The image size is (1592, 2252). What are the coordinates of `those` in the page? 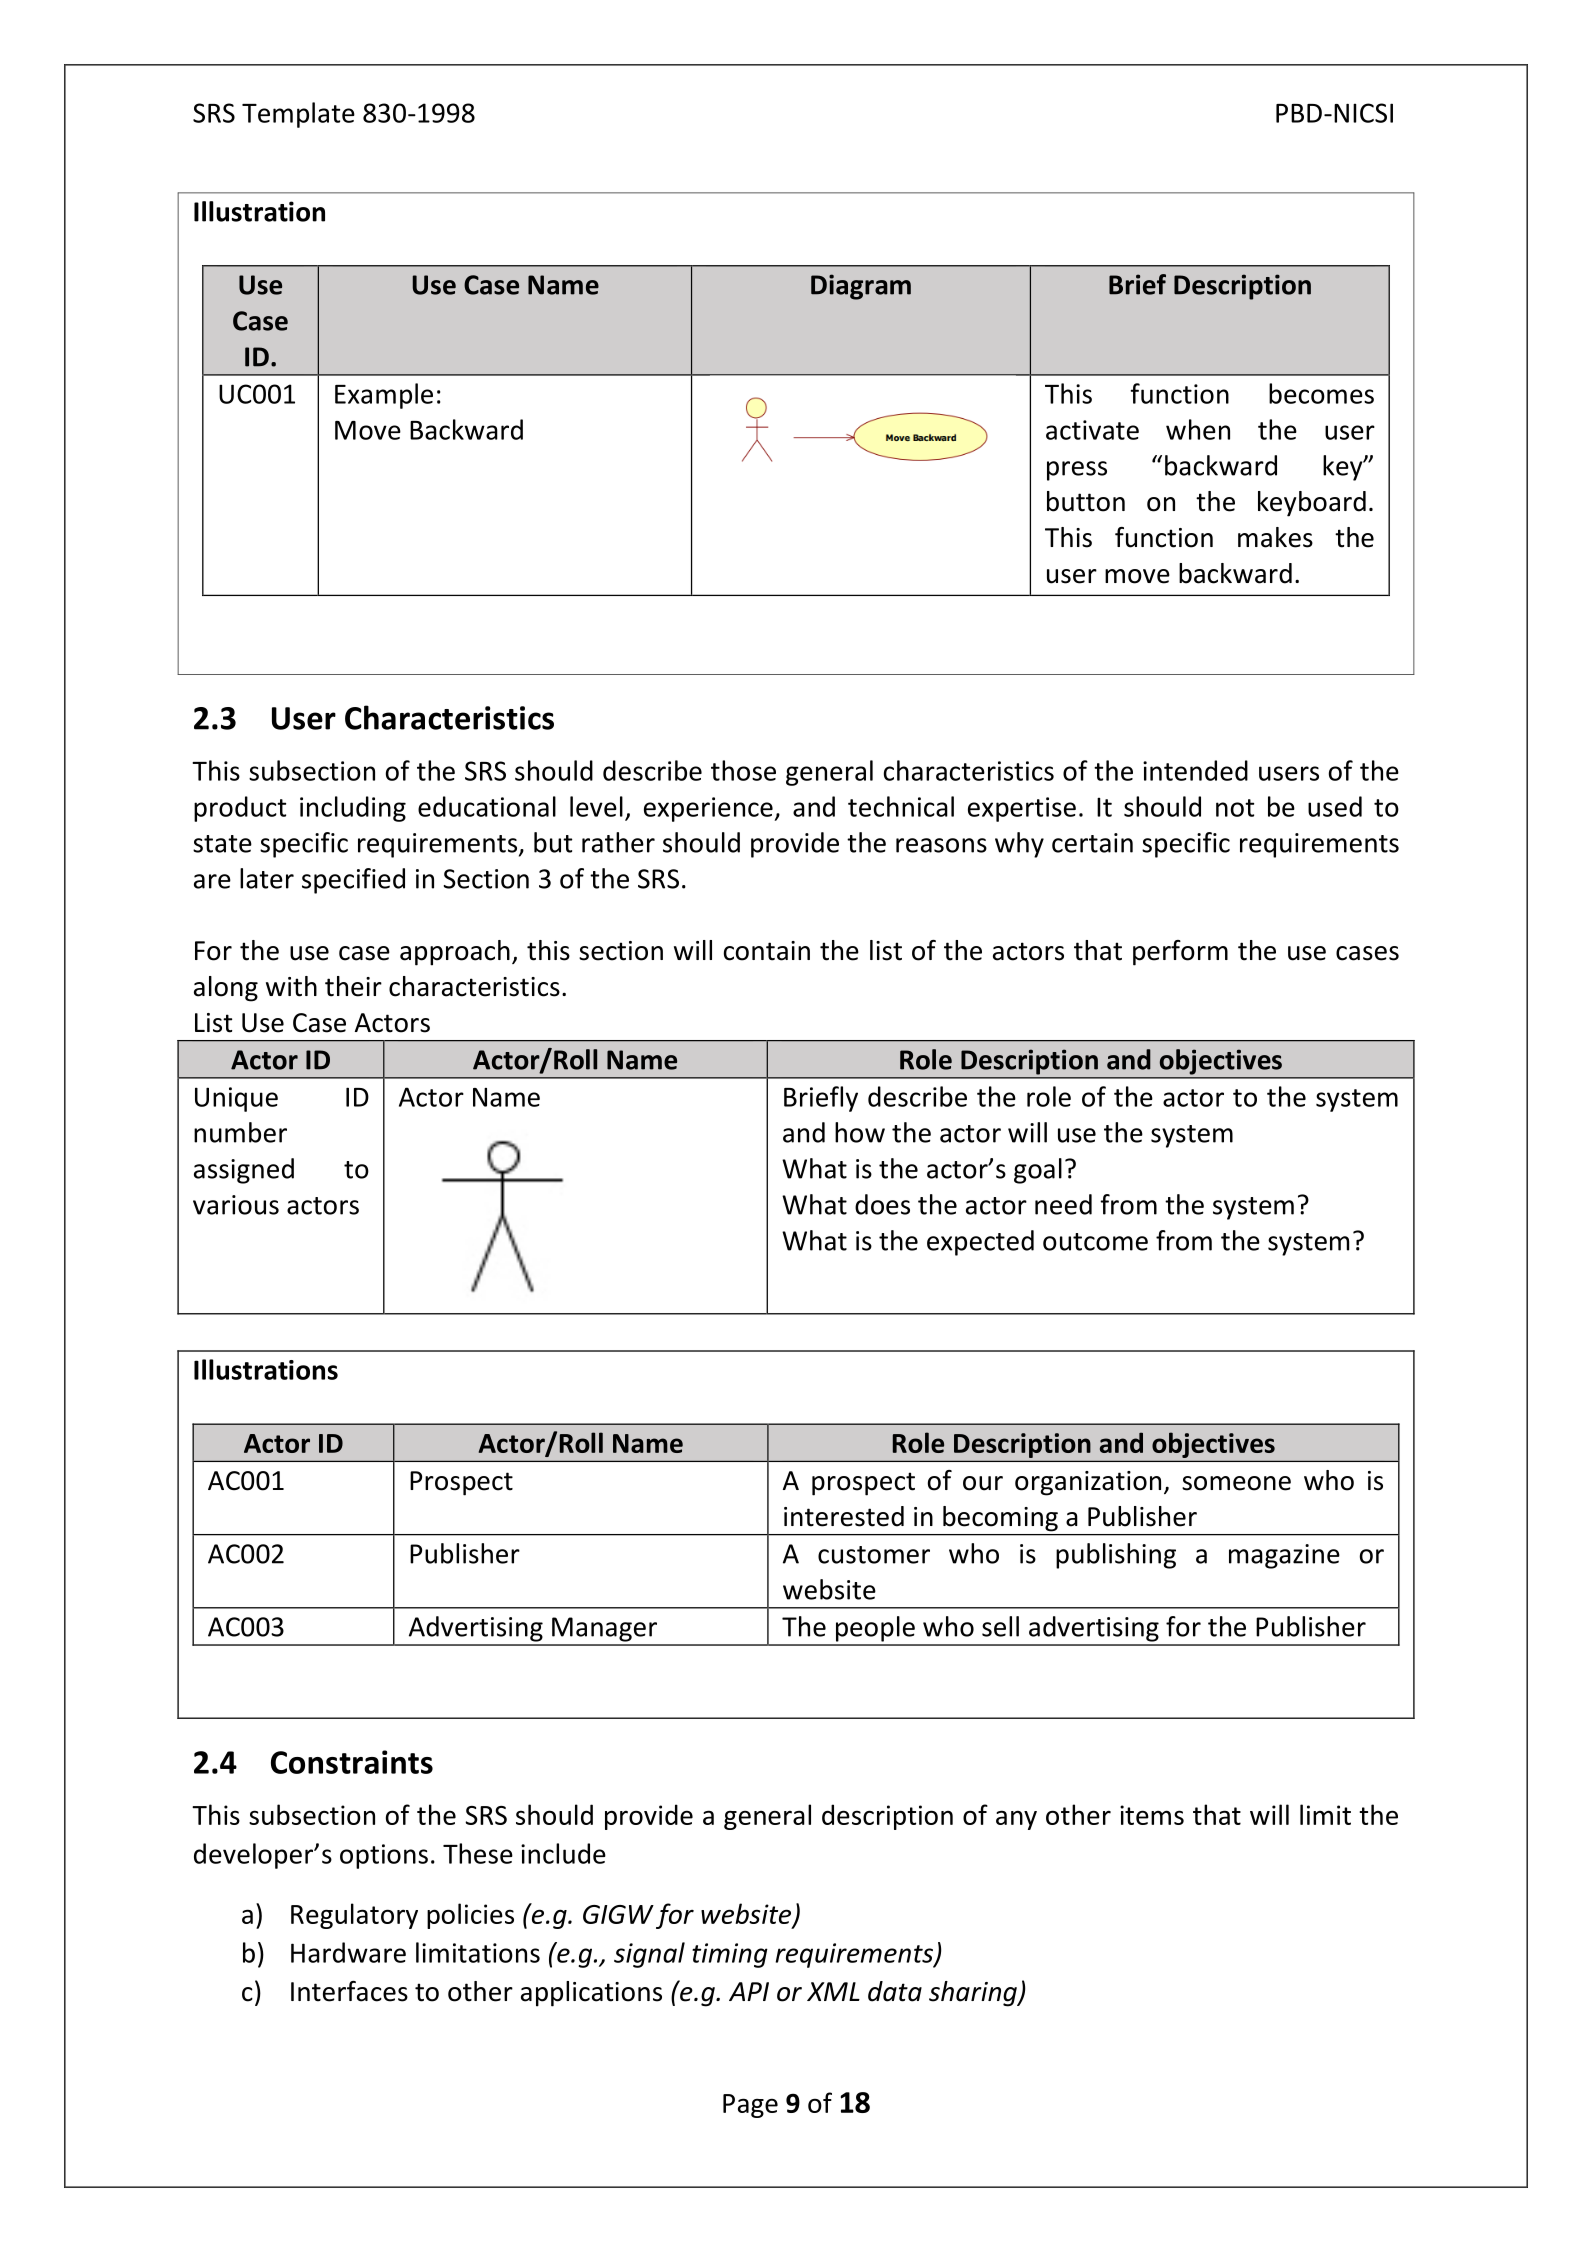 It's located at (743, 770).
